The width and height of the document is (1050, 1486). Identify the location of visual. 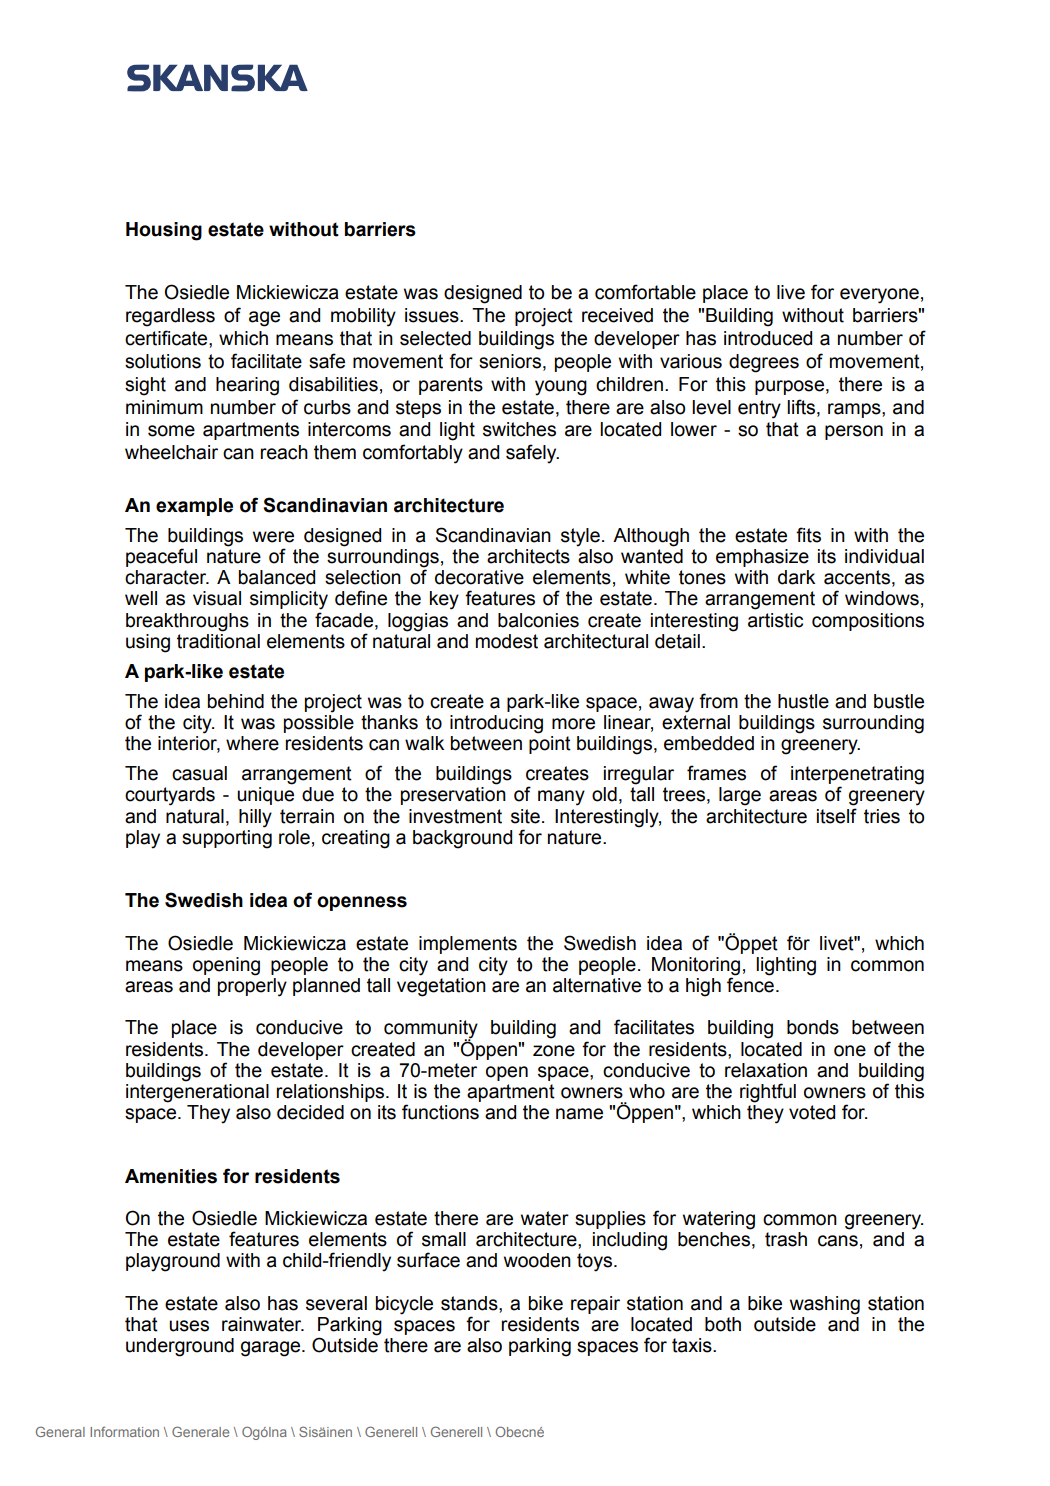
(217, 598).
